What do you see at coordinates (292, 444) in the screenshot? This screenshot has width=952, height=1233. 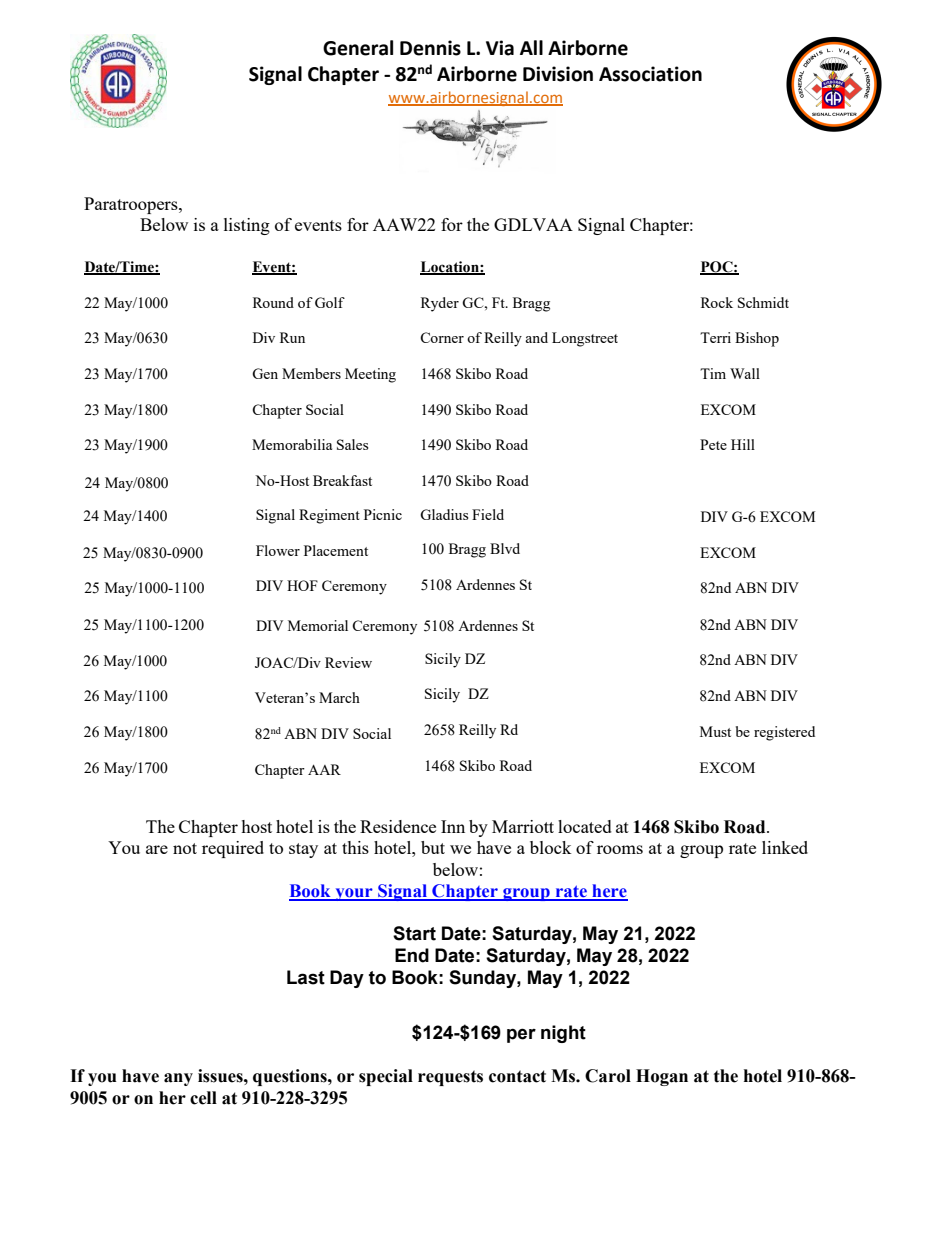 I see `Memorabilia` at bounding box center [292, 444].
